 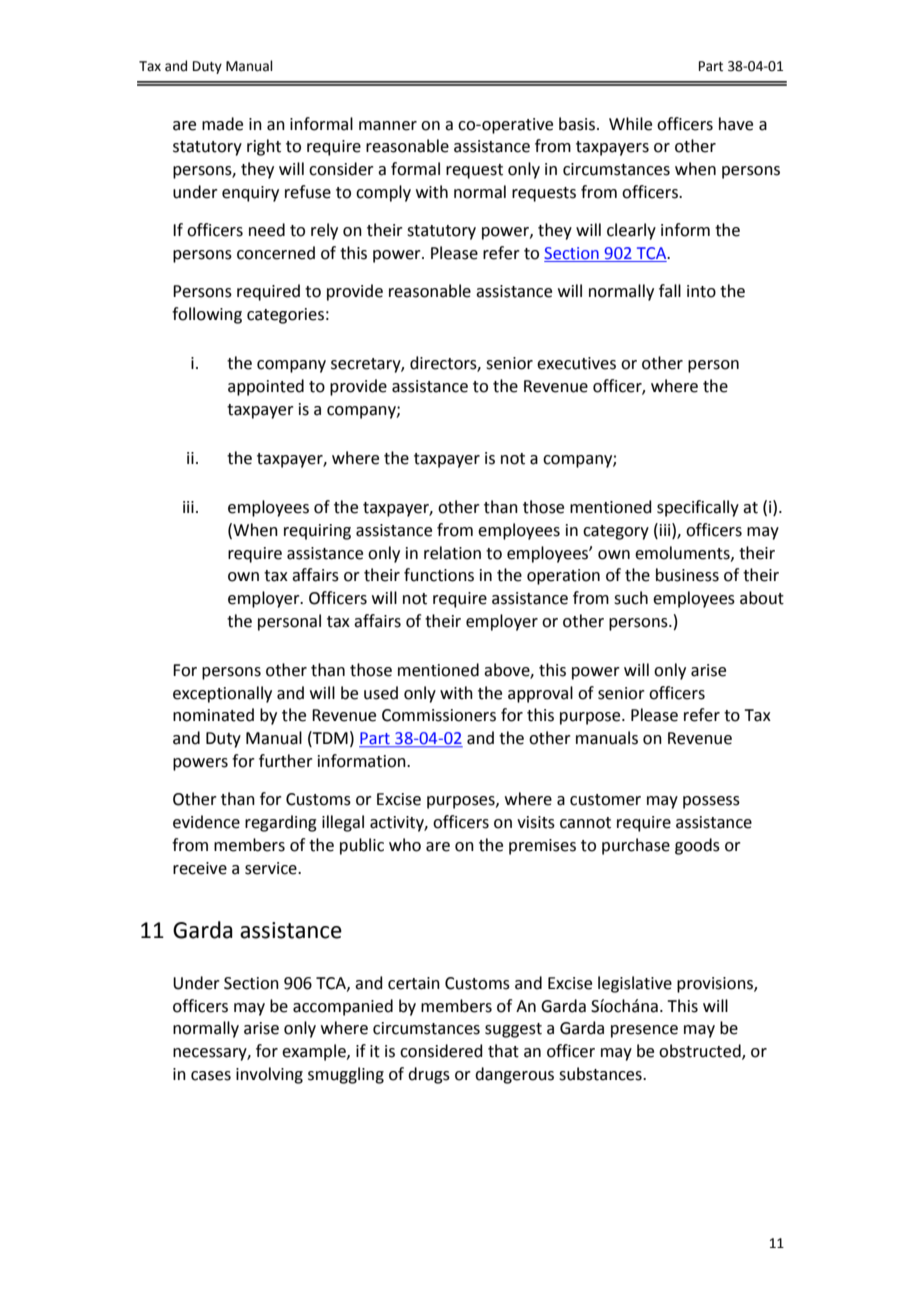 I want to click on executives, so click(x=576, y=363).
